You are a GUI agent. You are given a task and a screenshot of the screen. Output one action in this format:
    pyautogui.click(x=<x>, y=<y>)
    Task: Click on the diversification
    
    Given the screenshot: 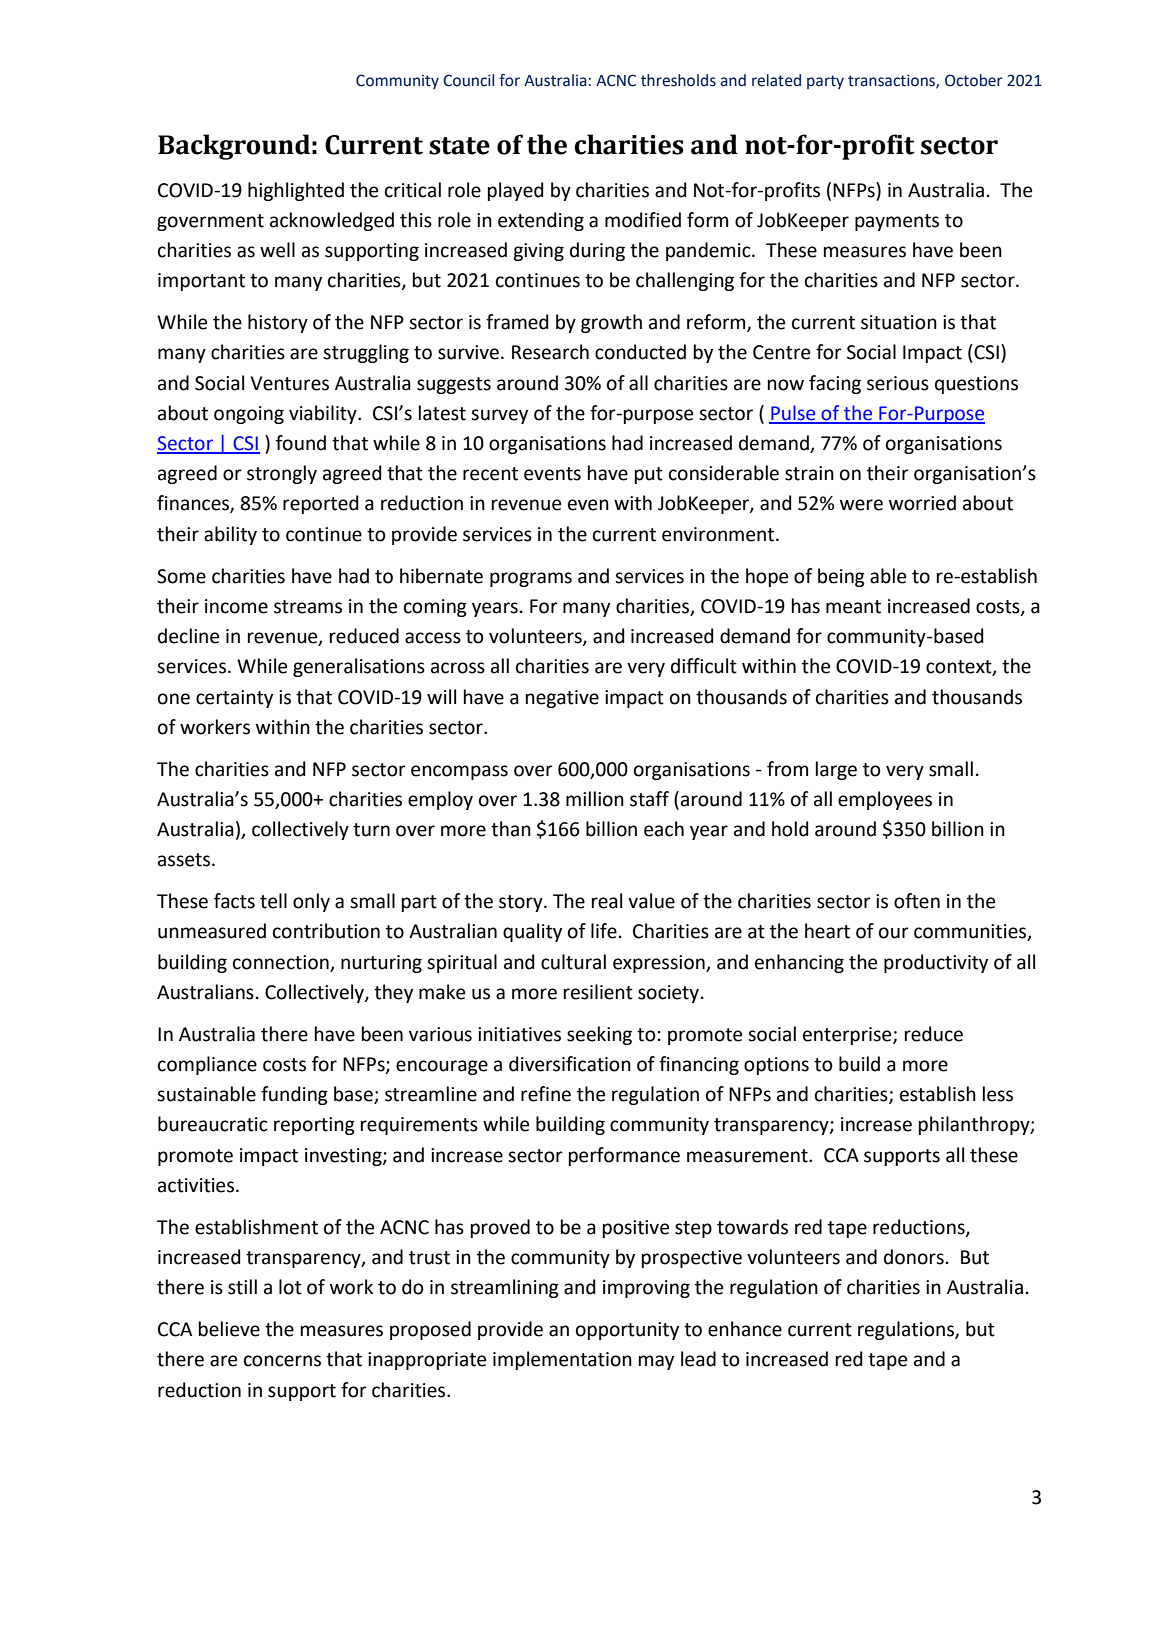 What is the action you would take?
    pyautogui.click(x=570, y=1064)
